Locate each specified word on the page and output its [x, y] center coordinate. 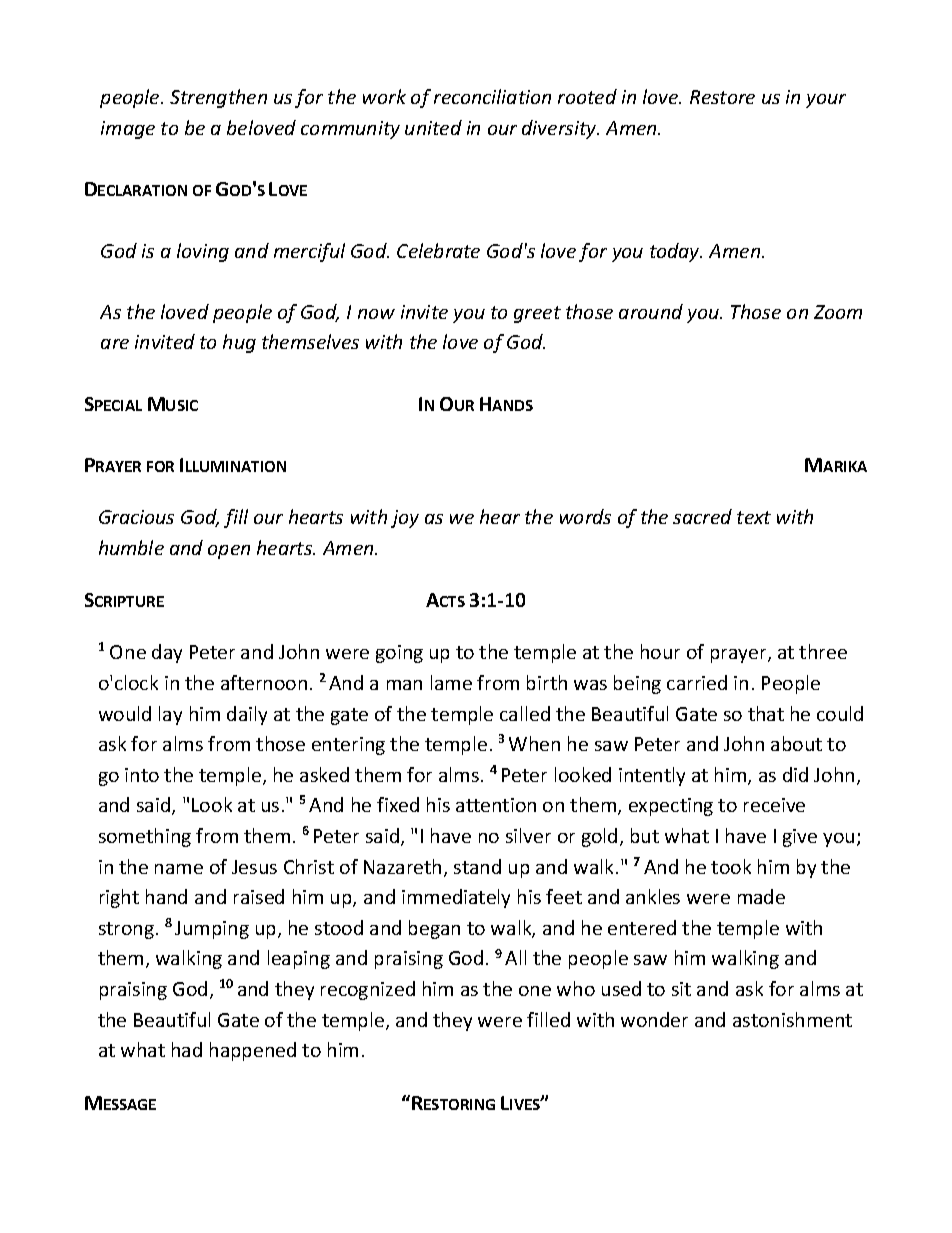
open [229, 552]
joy [405, 519]
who [576, 988]
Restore [722, 97]
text [754, 517]
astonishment [792, 1019]
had [187, 1049]
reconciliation [492, 96]
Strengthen [218, 98]
